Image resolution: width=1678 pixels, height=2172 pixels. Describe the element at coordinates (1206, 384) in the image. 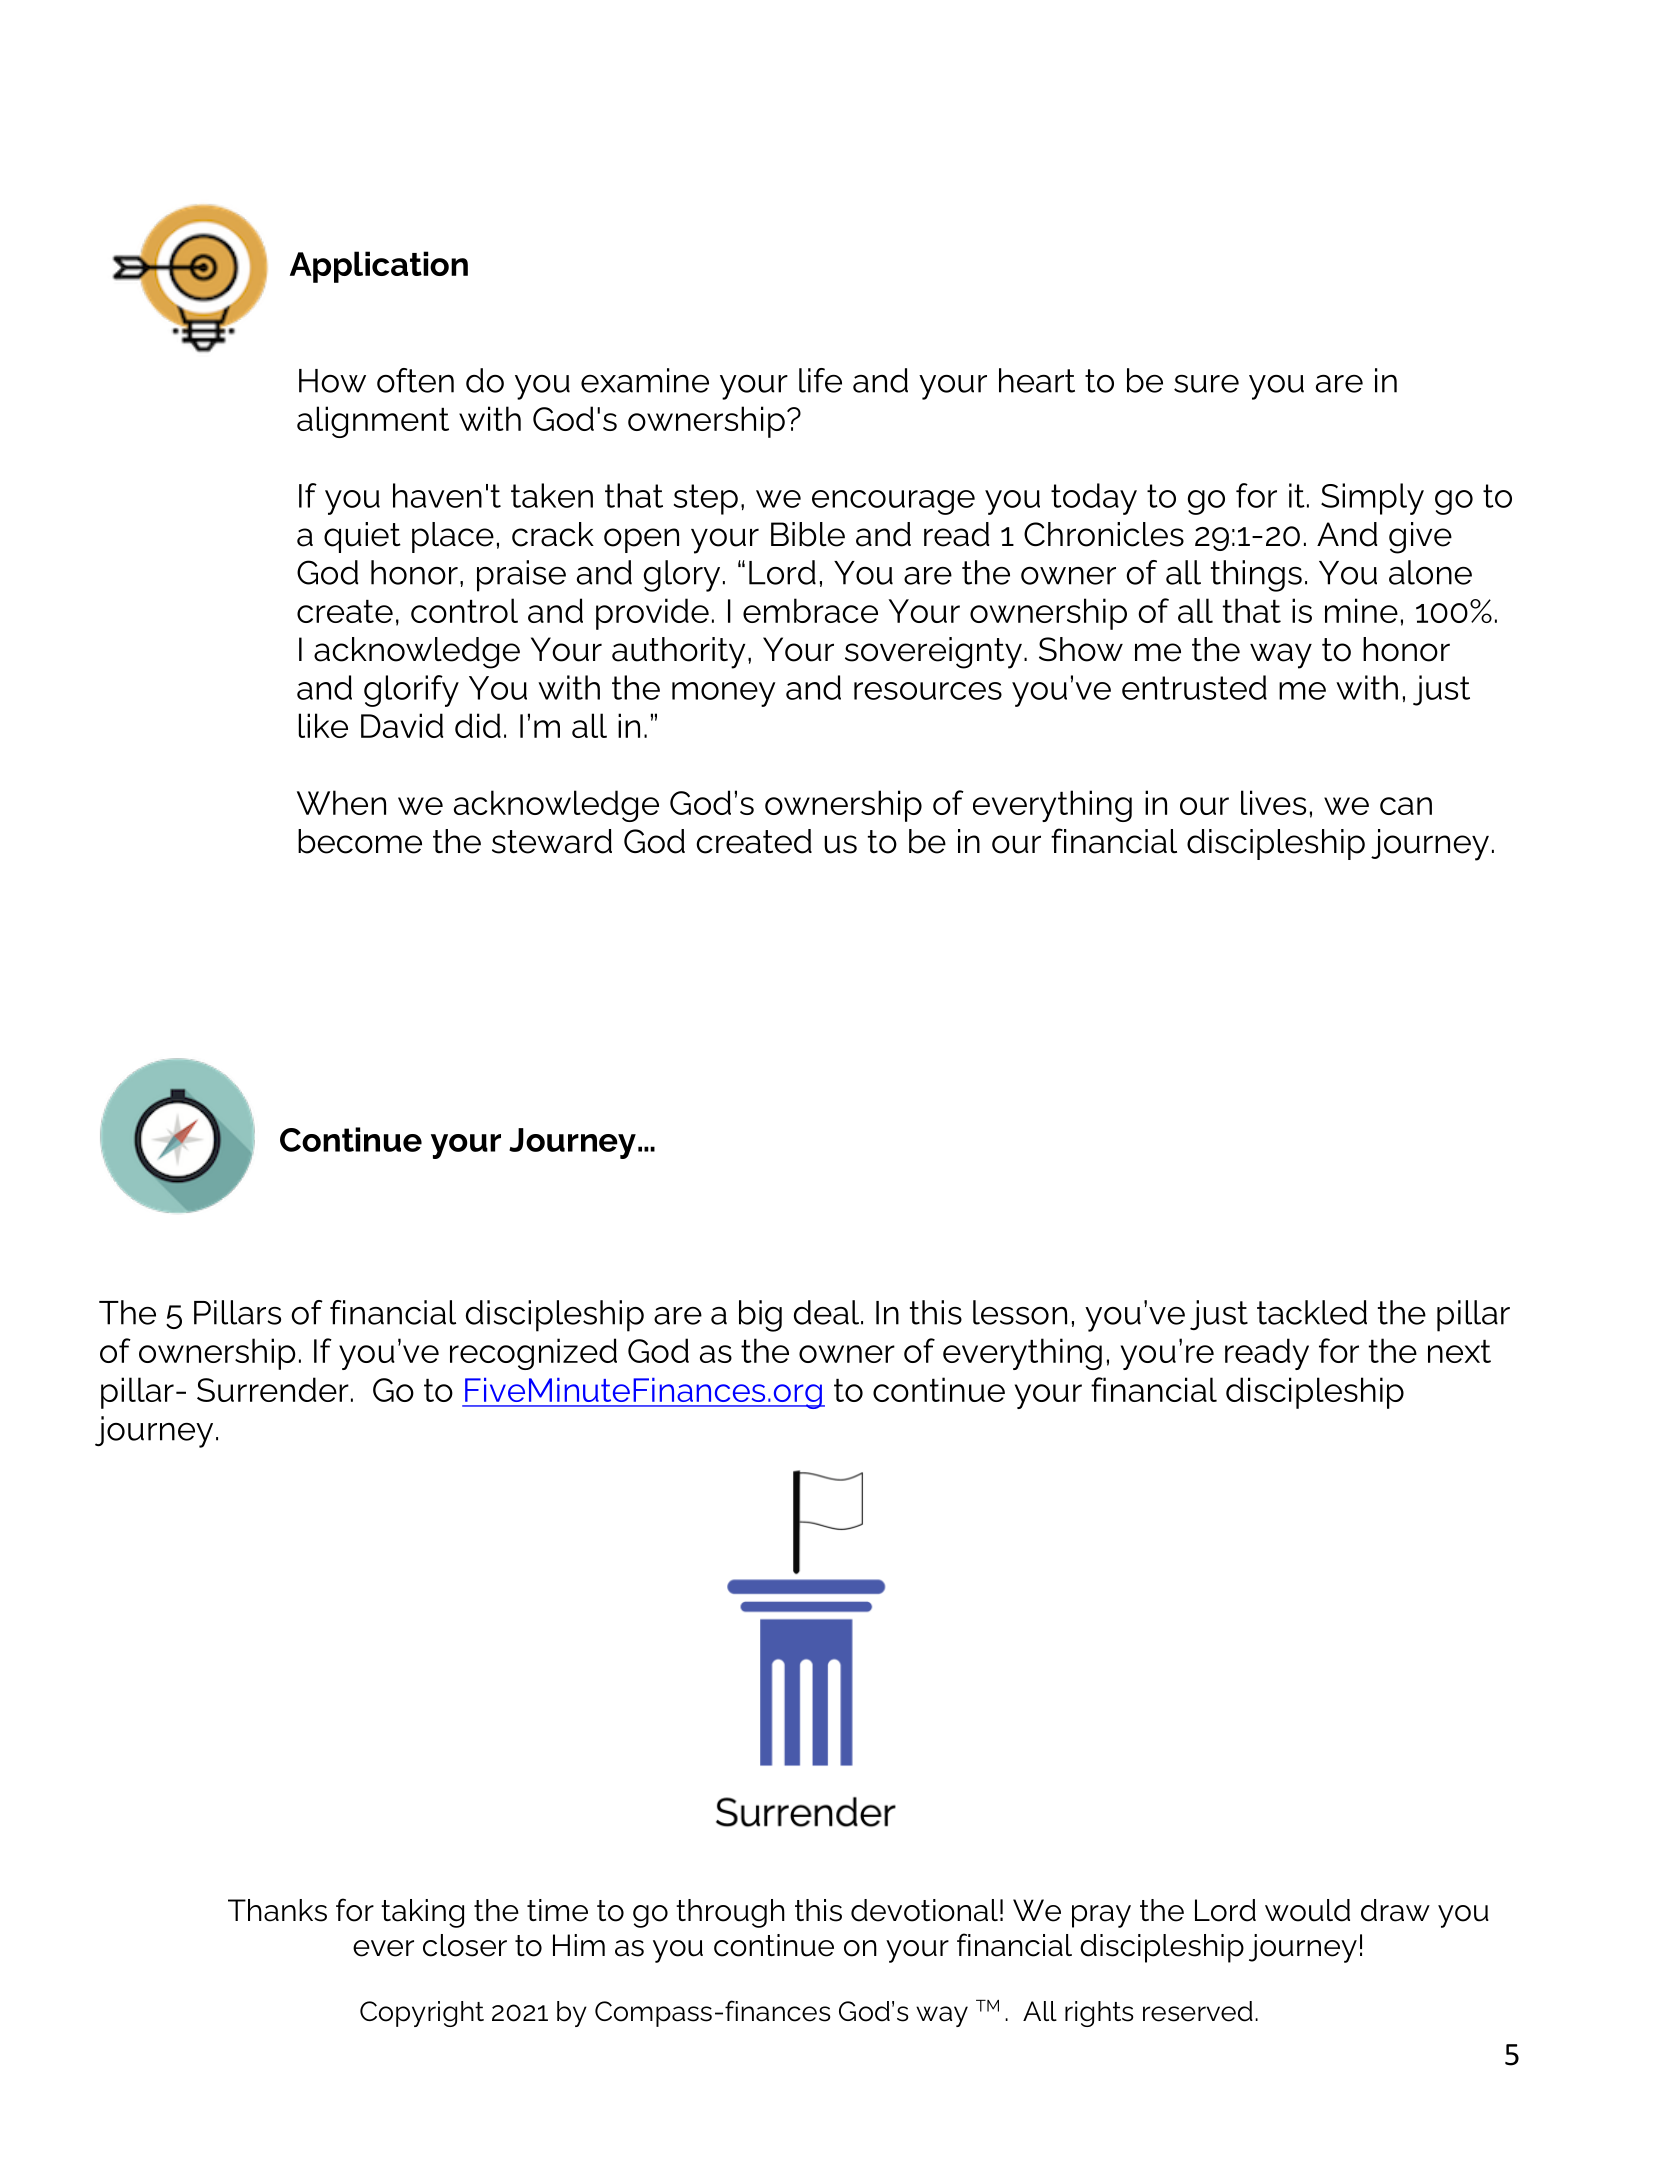

I see `sure` at that location.
